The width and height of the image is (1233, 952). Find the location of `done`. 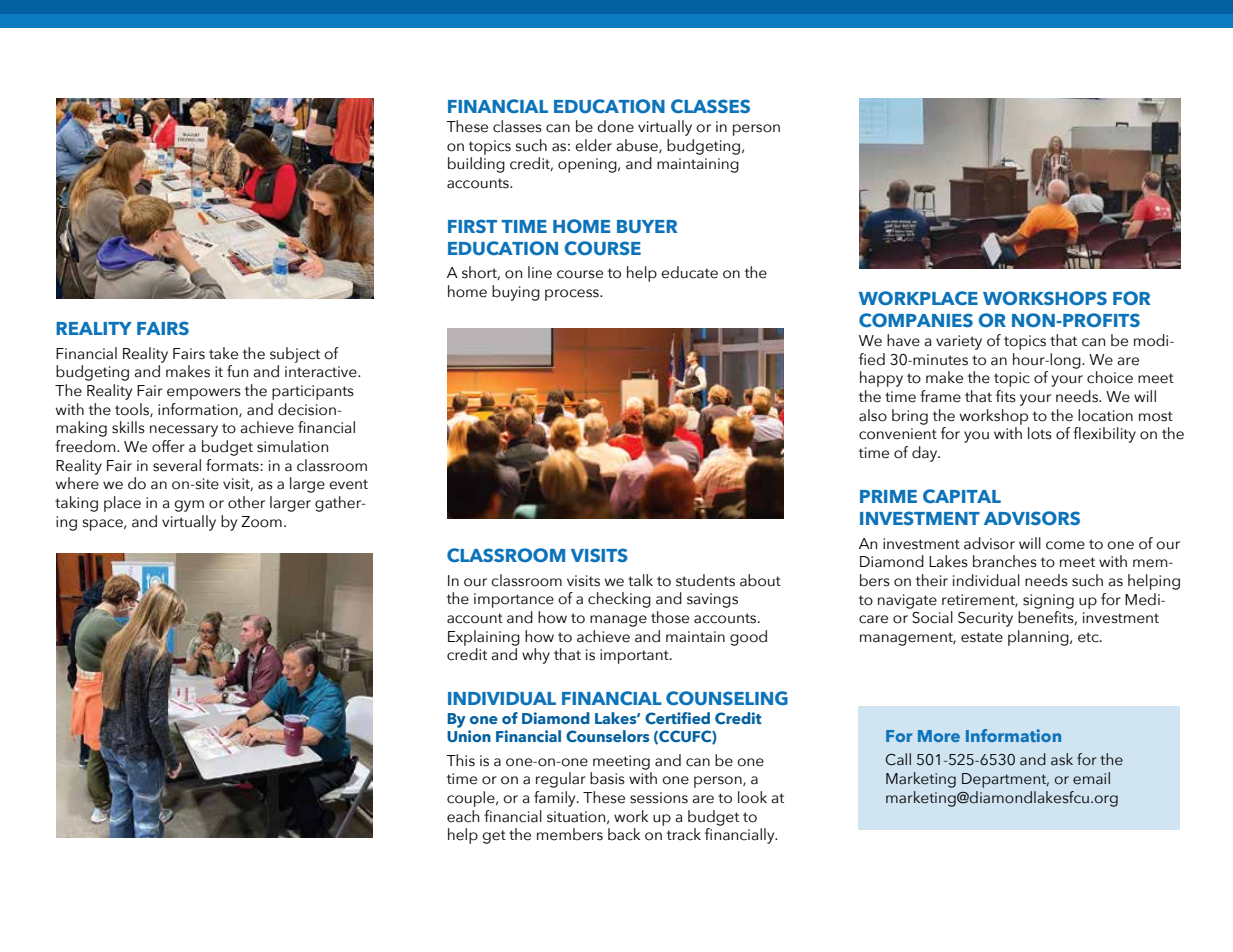

done is located at coordinates (615, 126).
